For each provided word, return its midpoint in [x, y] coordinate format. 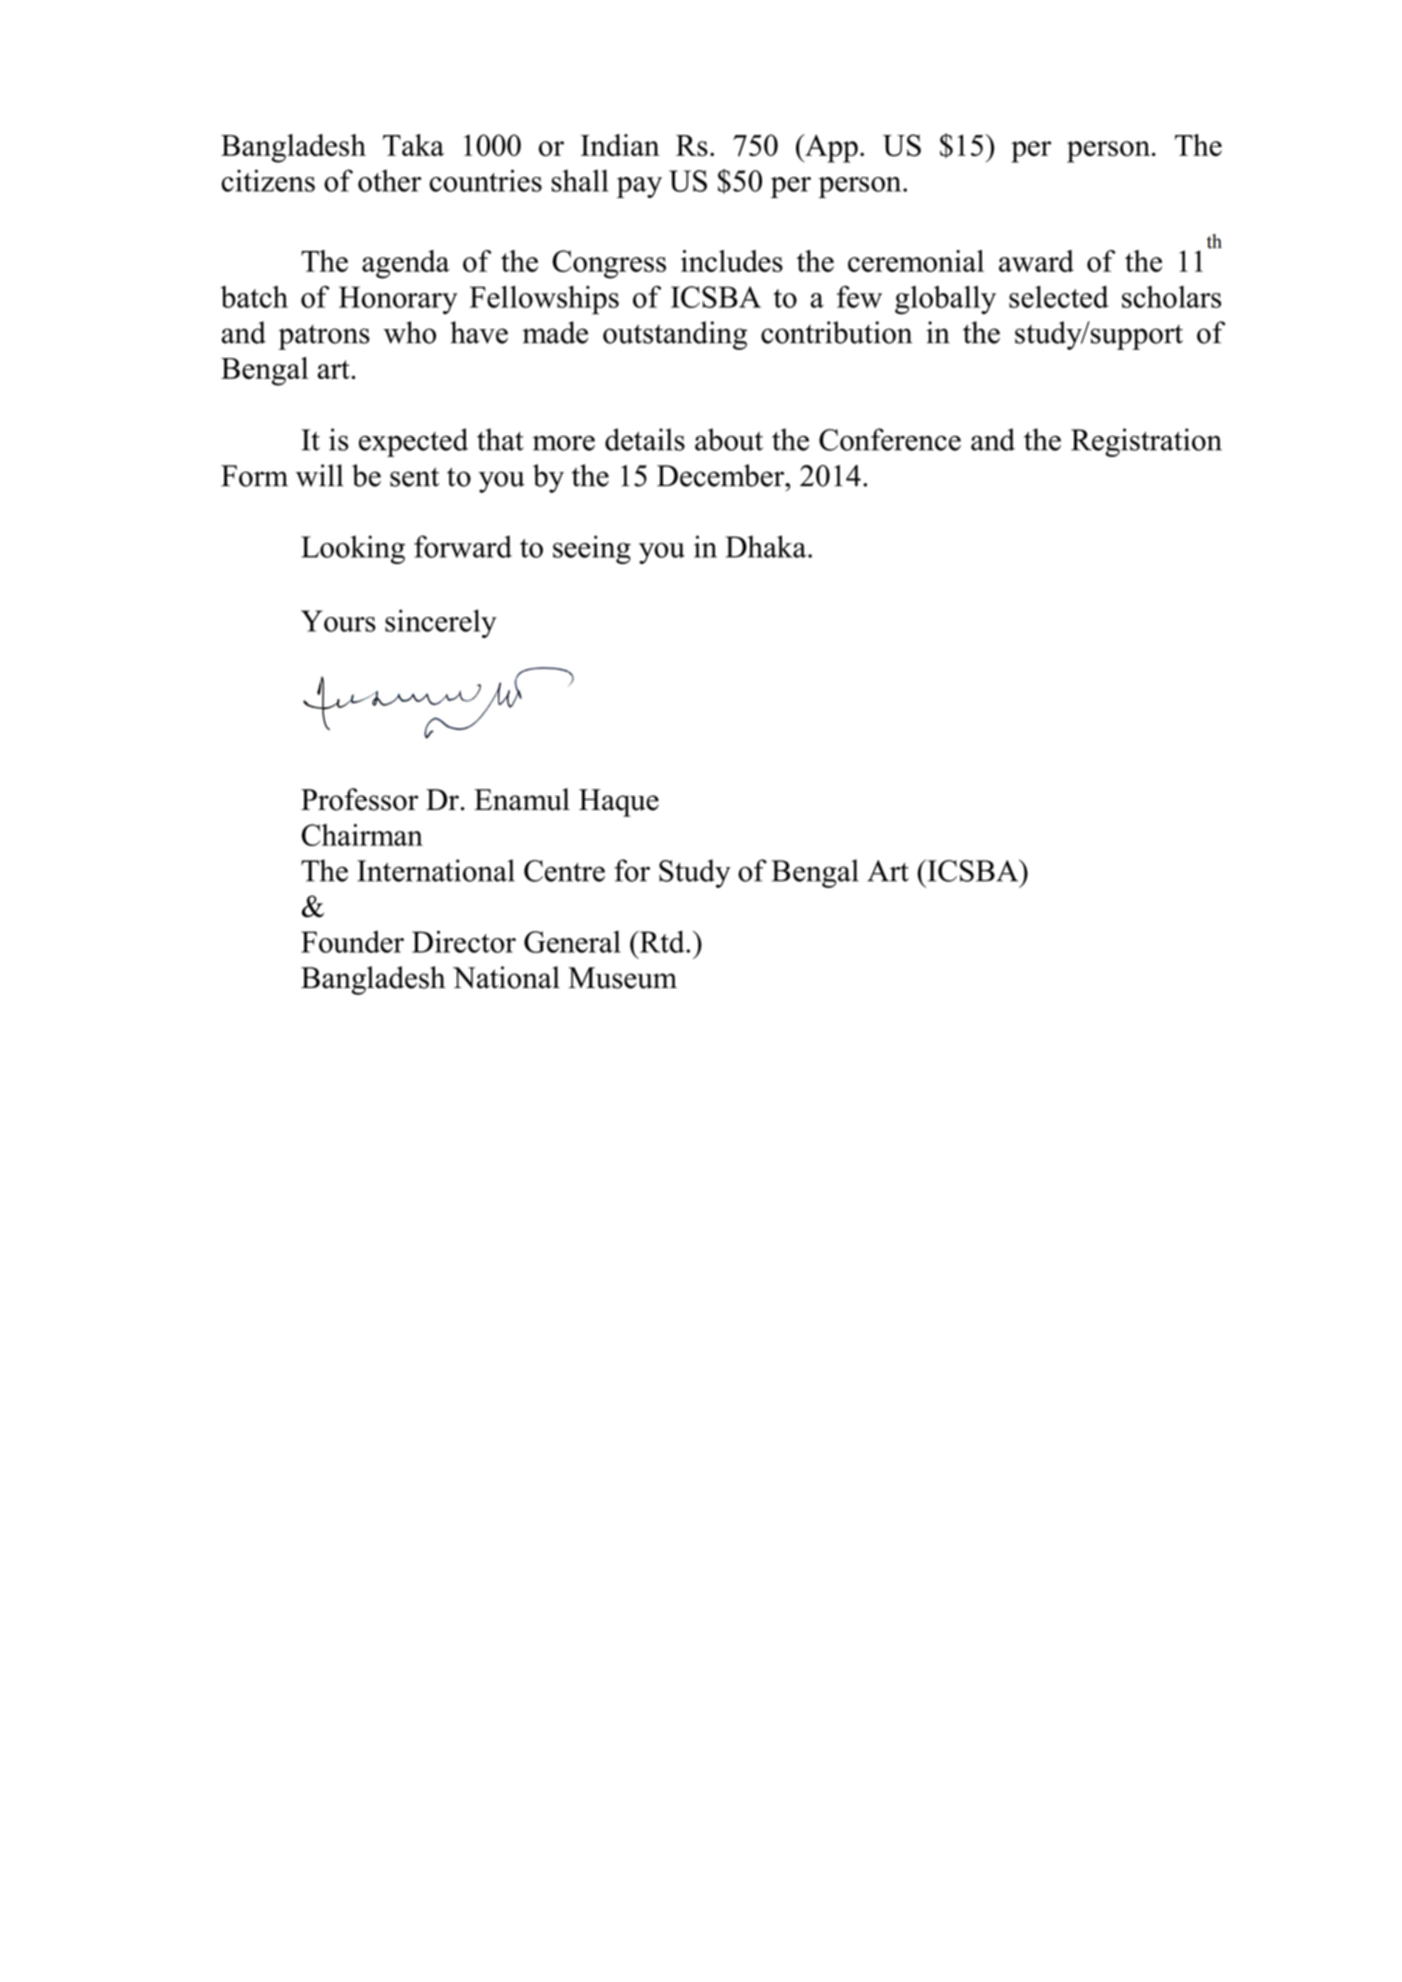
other [390, 180]
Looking [353, 549]
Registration [1146, 442]
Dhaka [767, 546]
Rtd [662, 941]
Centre [564, 871]
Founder [352, 942]
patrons [324, 337]
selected [1058, 297]
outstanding [675, 335]
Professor [360, 799]
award [1036, 261]
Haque [619, 803]
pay [639, 187]
